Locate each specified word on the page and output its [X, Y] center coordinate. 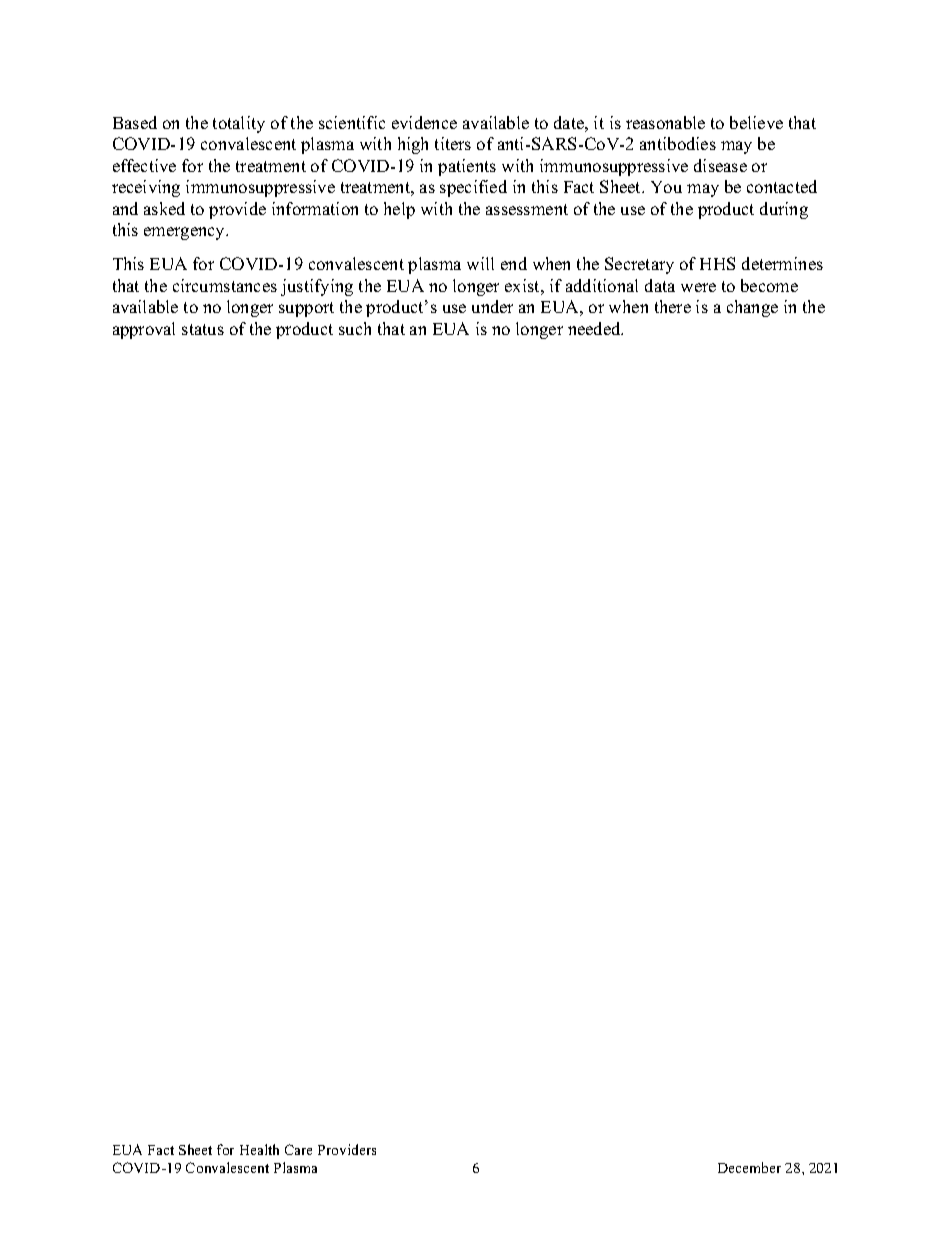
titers [453, 143]
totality [239, 124]
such [355, 328]
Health [259, 1149]
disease [720, 165]
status [203, 329]
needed [595, 328]
